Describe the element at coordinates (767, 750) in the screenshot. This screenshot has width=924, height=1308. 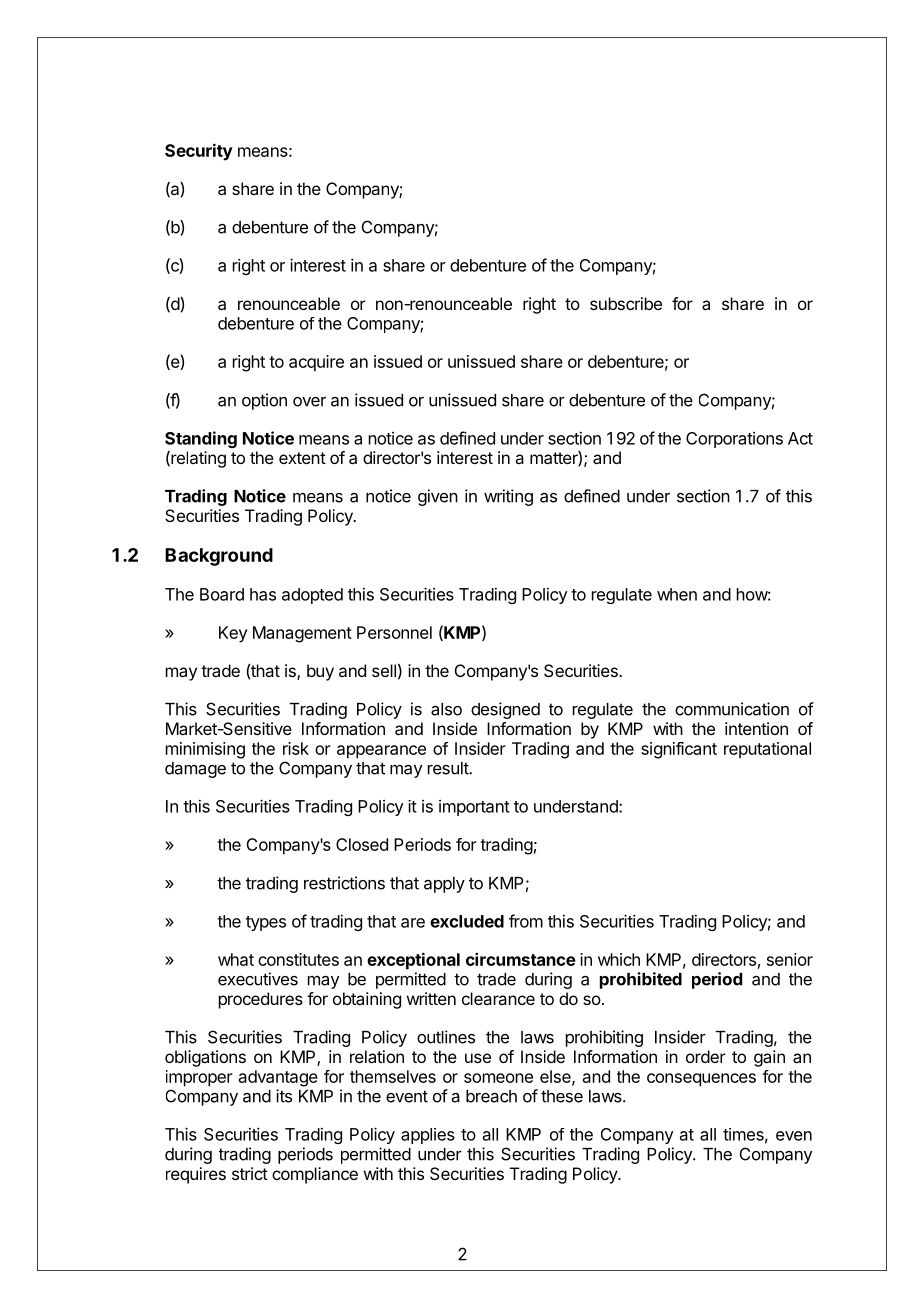
I see `reputational` at that location.
